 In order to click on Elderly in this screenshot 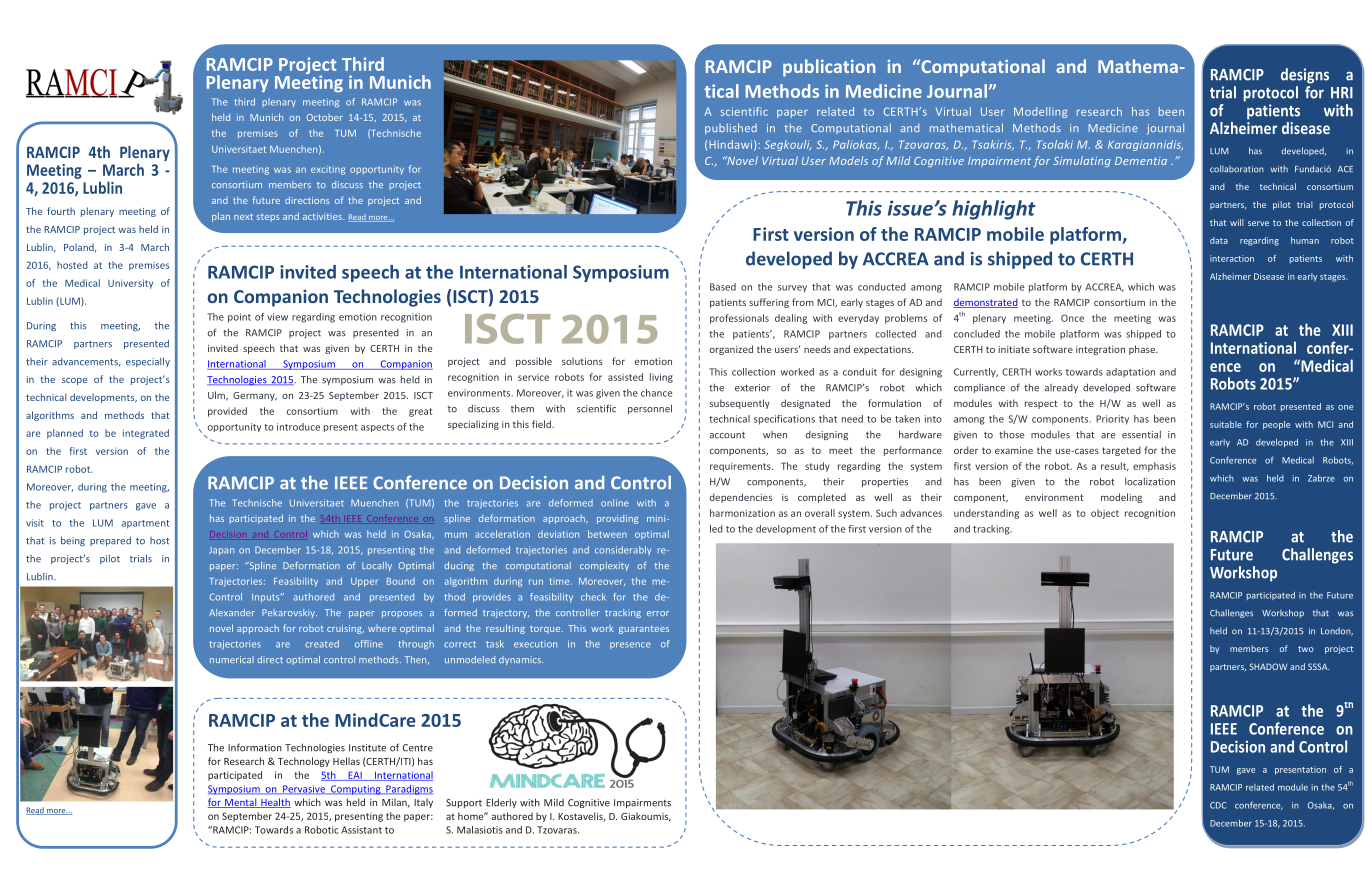, I will do `click(501, 803)`.
